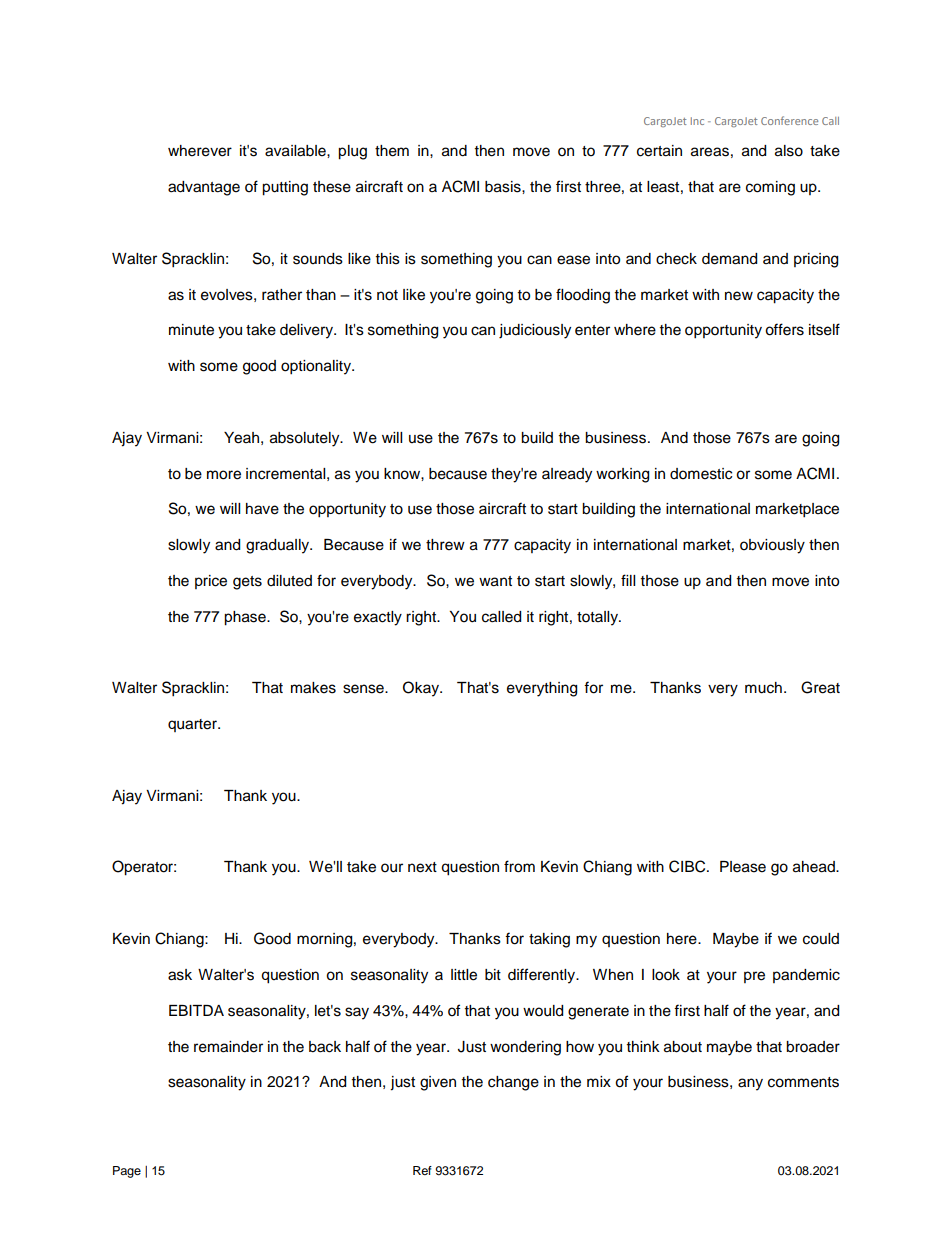 Image resolution: width=952 pixels, height=1233 pixels. I want to click on Page, so click(127, 1172).
